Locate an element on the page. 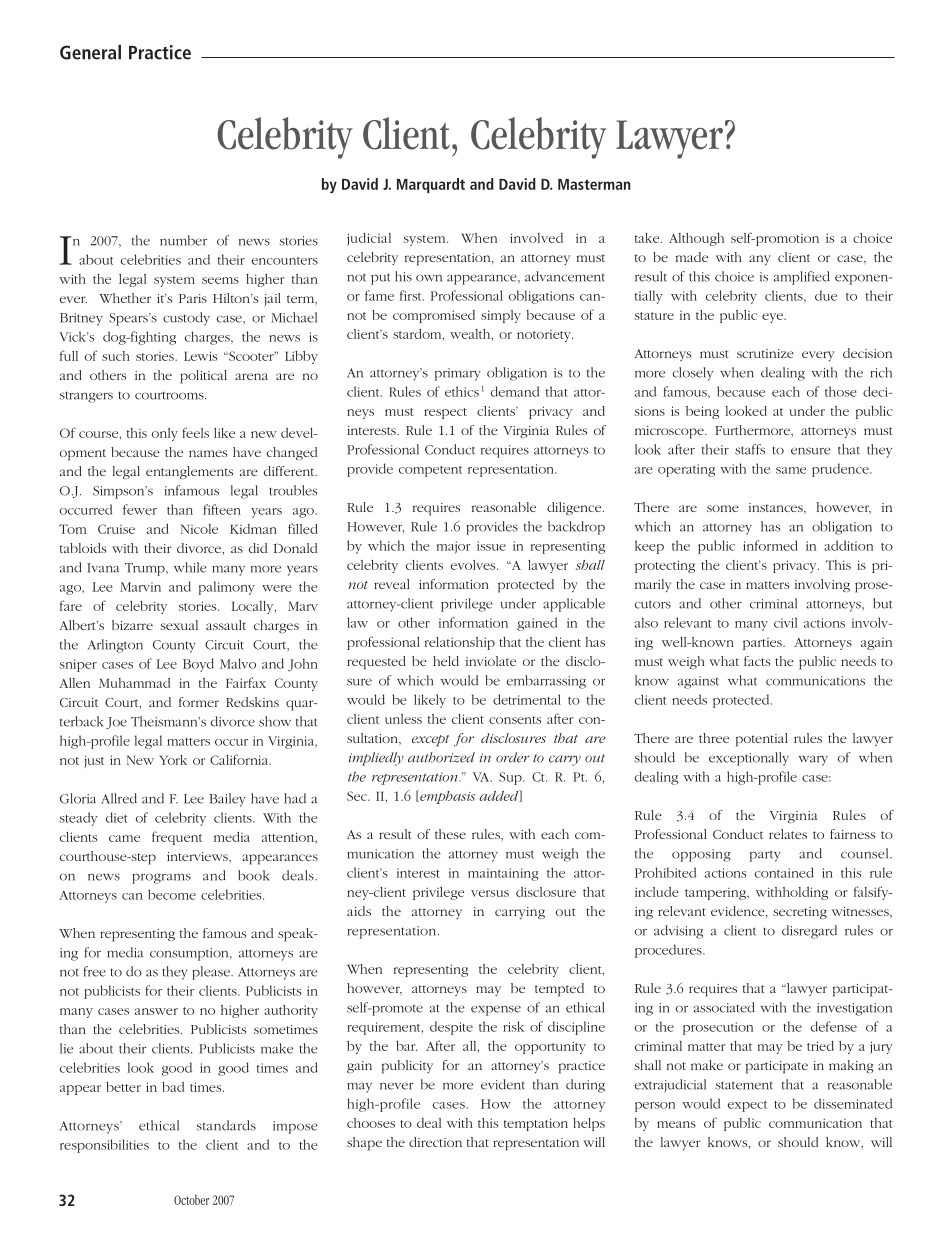  direction is located at coordinates (435, 1142).
